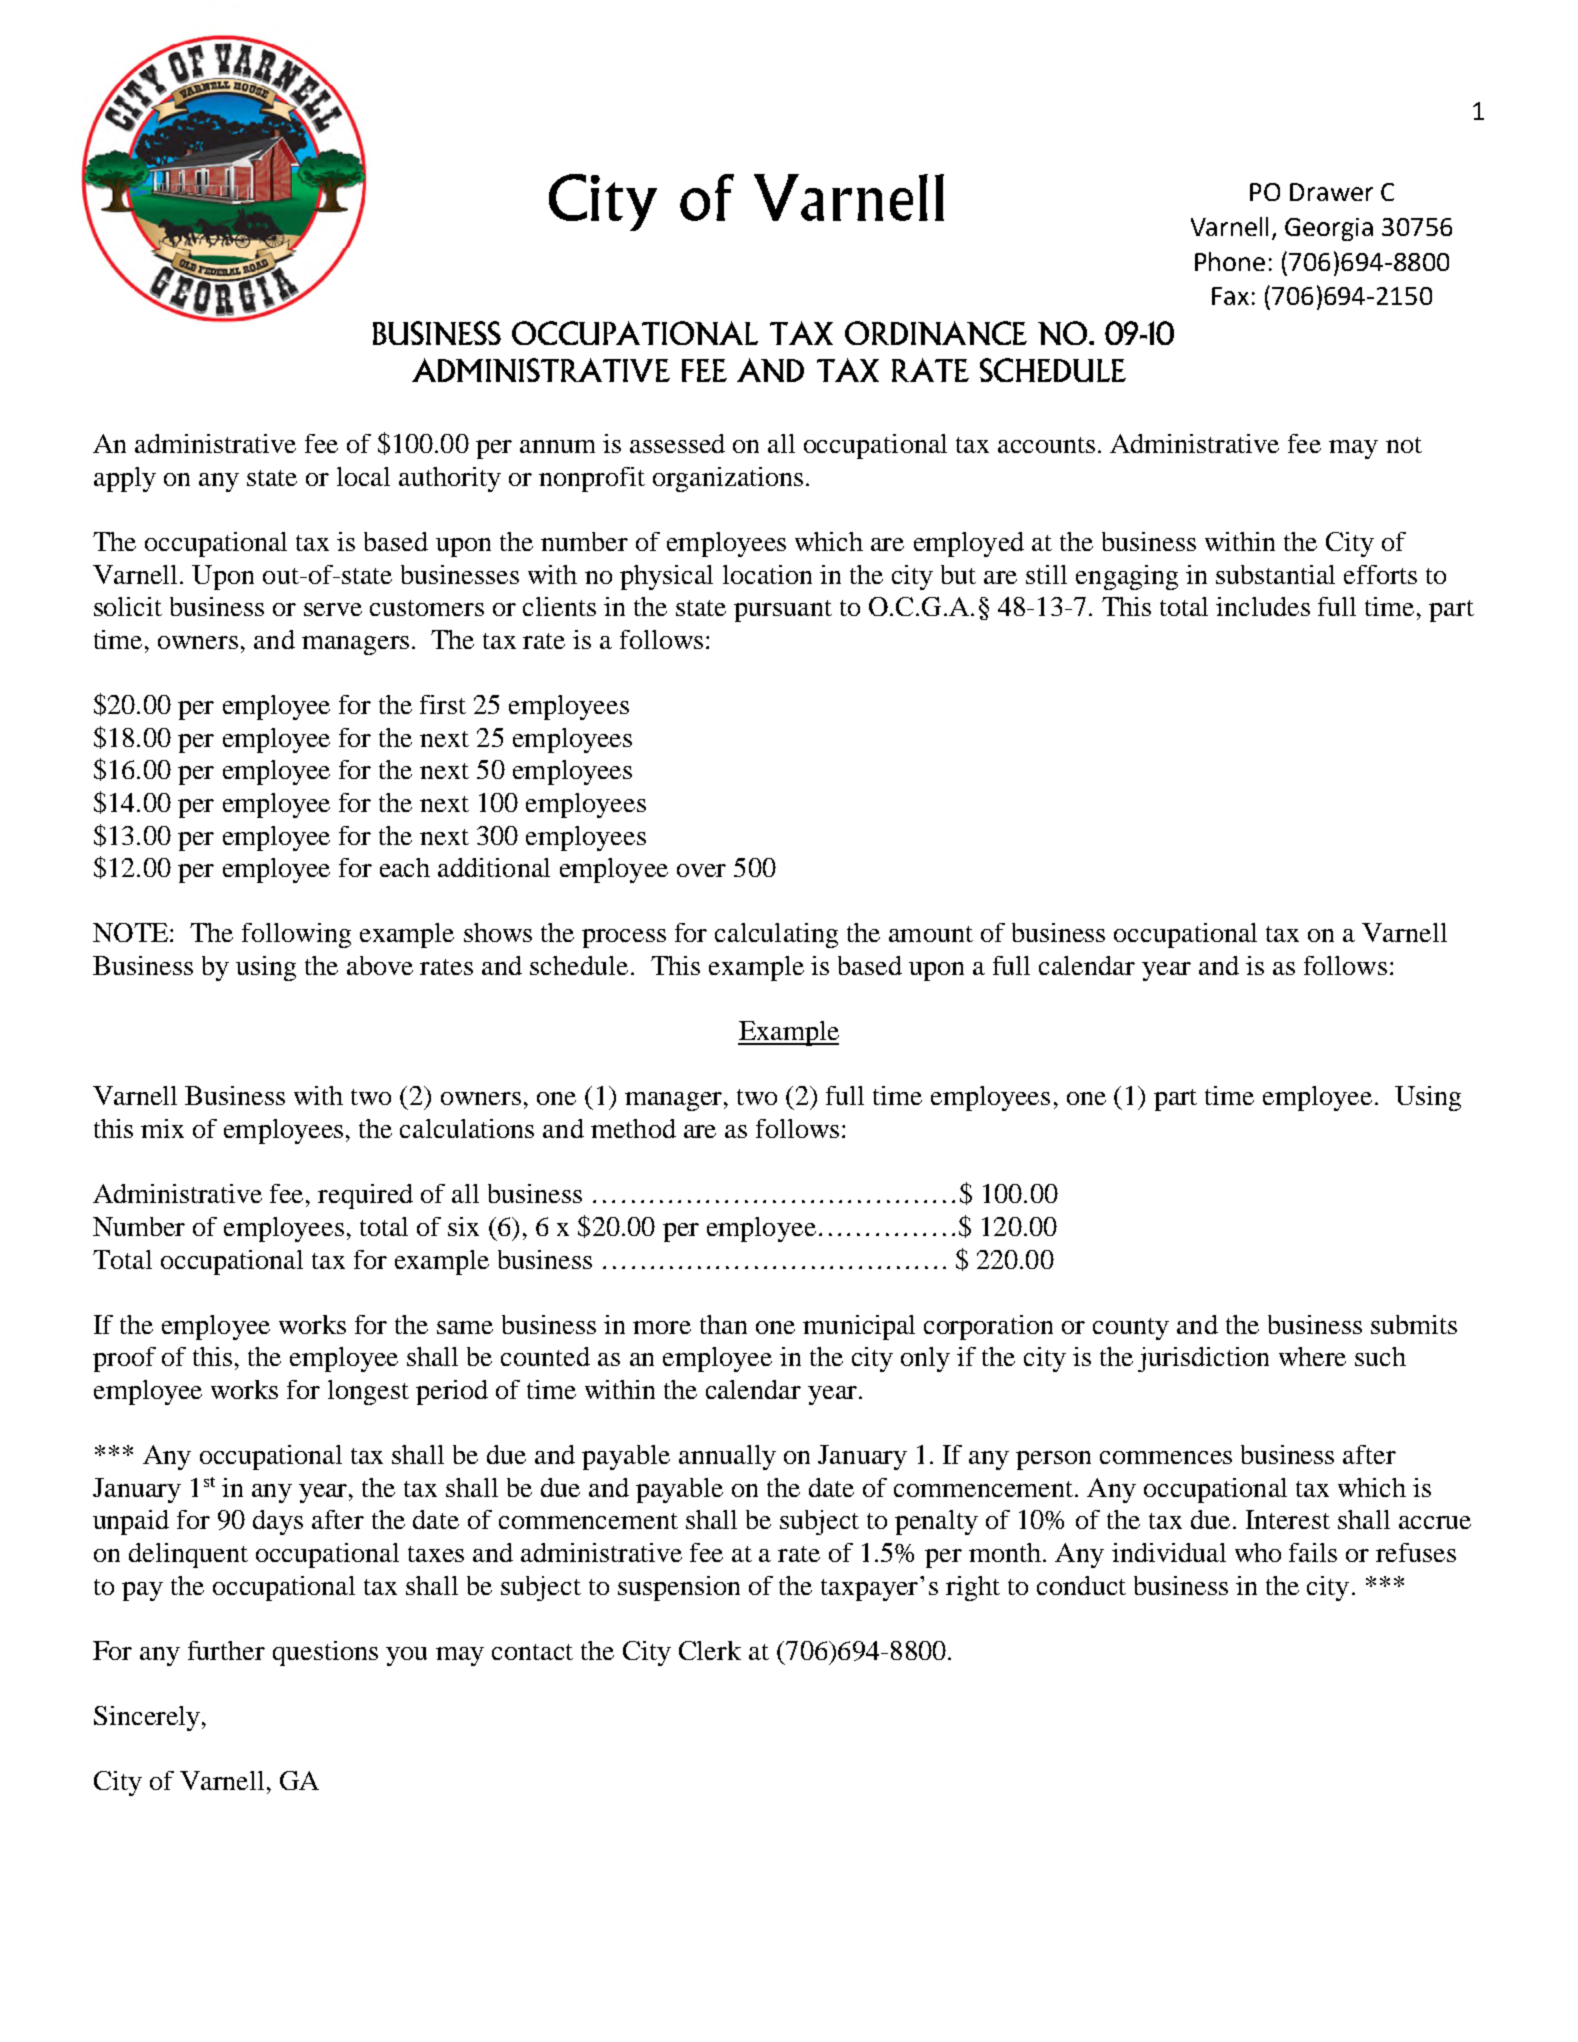  Describe the element at coordinates (325, 1653) in the screenshot. I see `questions` at that location.
